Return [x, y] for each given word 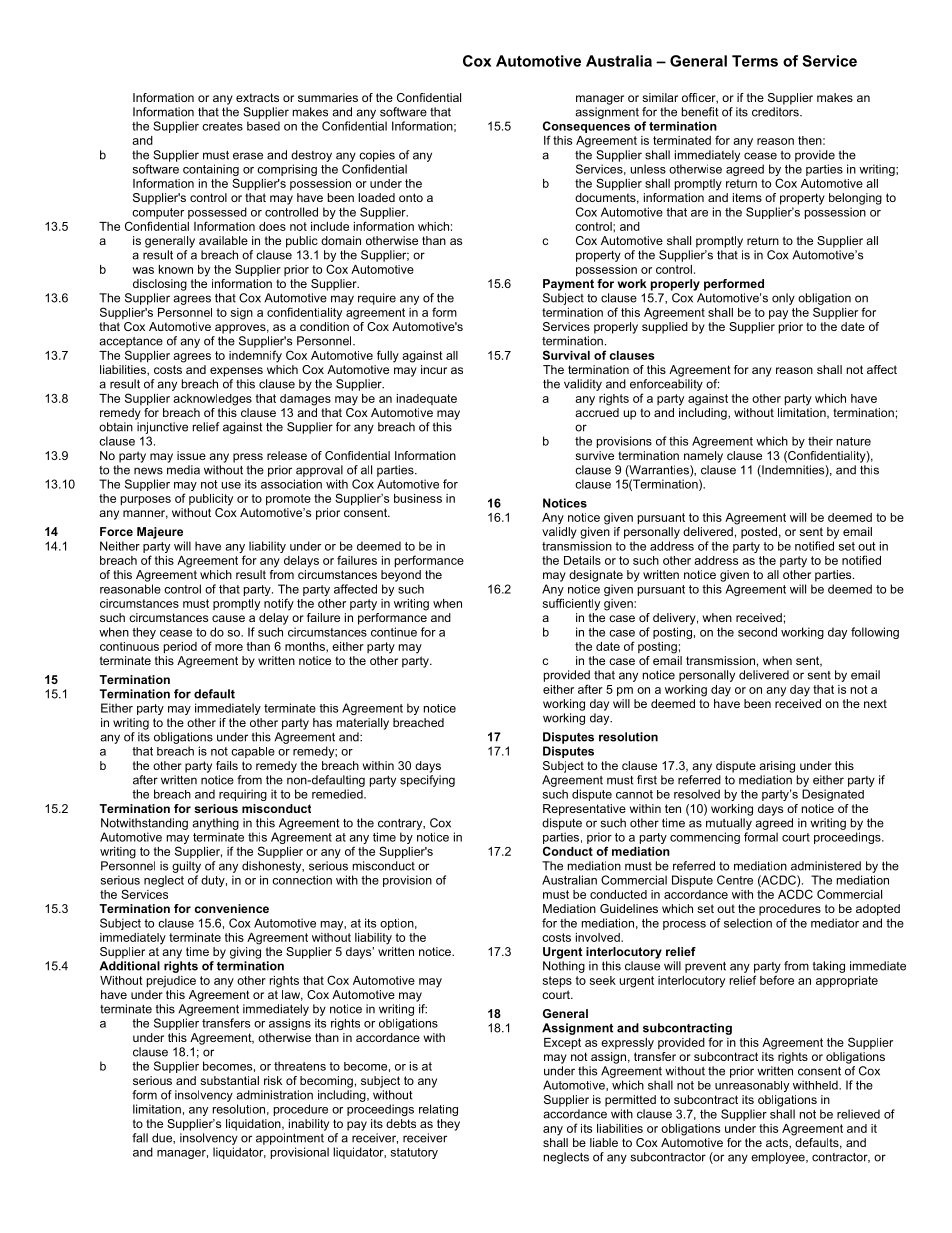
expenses [236, 372]
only [783, 299]
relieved [858, 1114]
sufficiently [571, 604]
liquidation [254, 1125]
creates [222, 126]
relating [438, 1110]
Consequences [586, 127]
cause [228, 618]
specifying [427, 781]
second [757, 632]
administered [826, 866]
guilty [186, 867]
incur [434, 369]
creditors [776, 112]
